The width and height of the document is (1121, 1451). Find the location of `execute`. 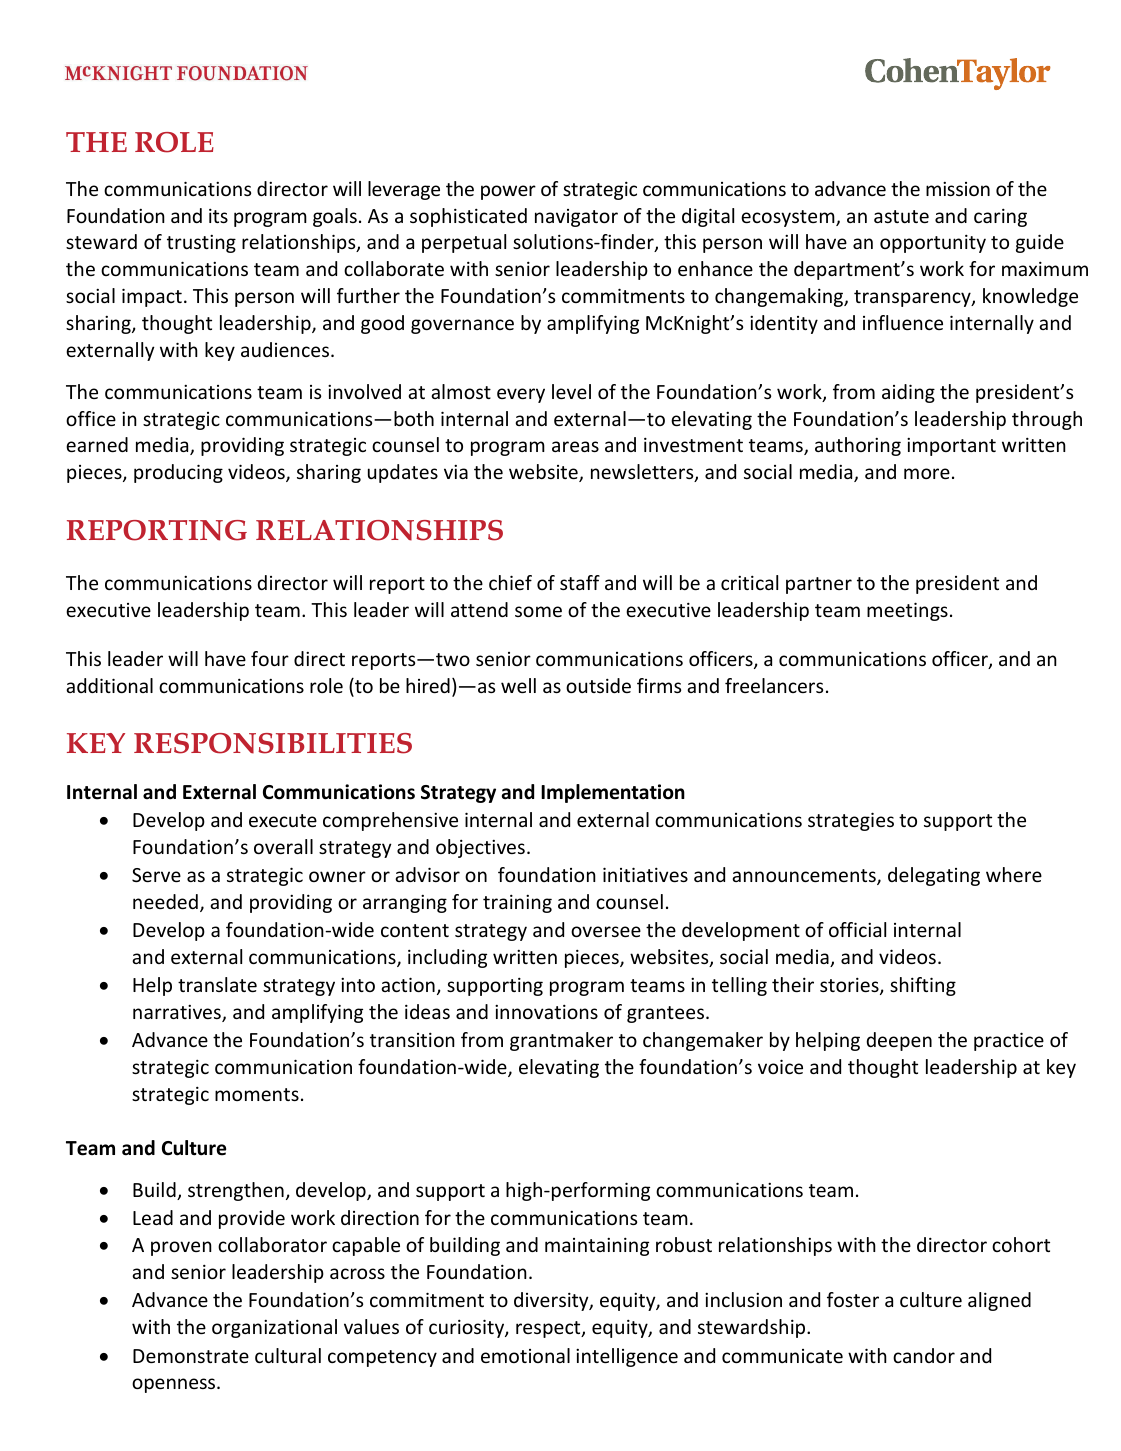

execute is located at coordinates (283, 820).
